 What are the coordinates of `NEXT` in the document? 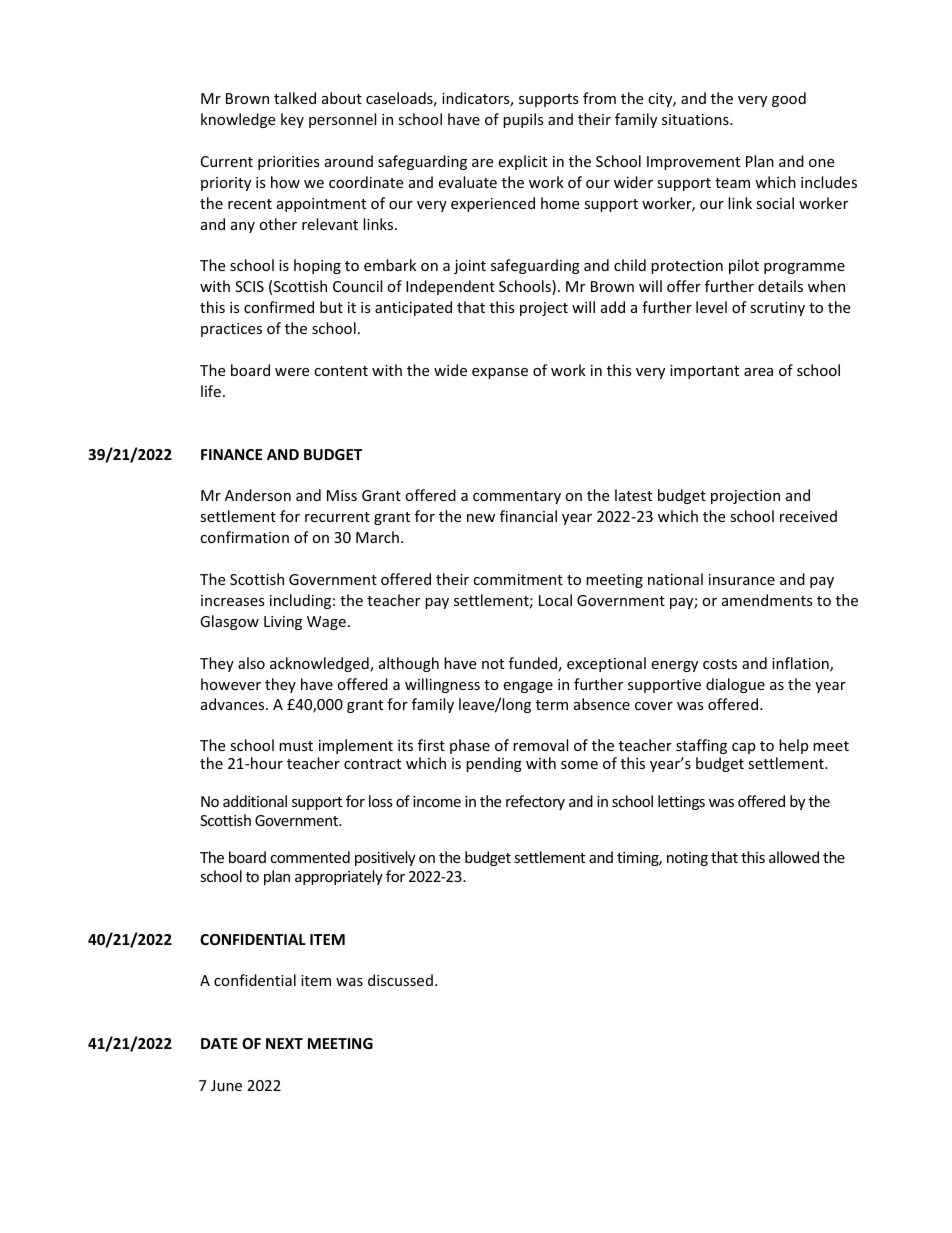 It's located at (284, 1043).
